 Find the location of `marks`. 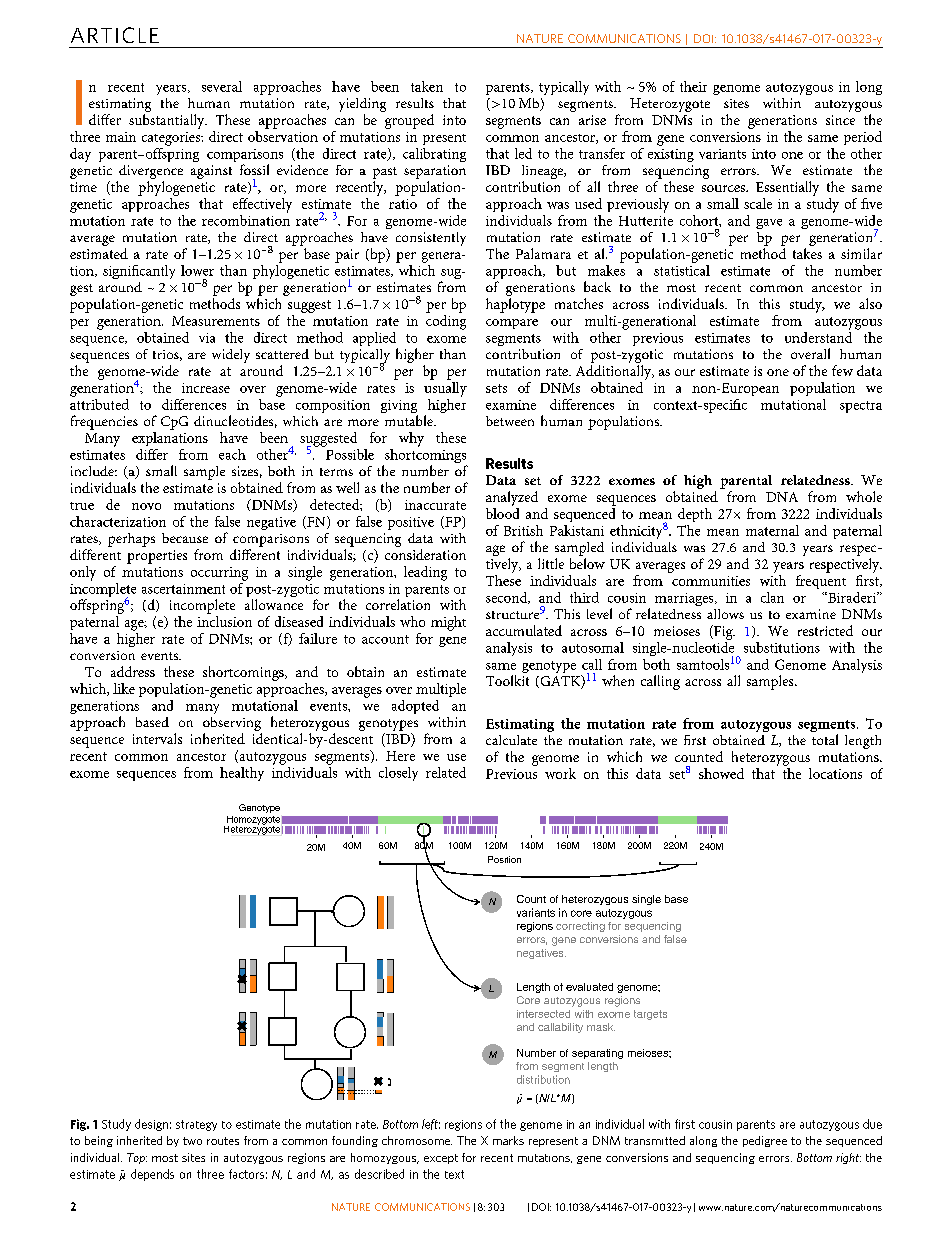

marks is located at coordinates (508, 1140).
